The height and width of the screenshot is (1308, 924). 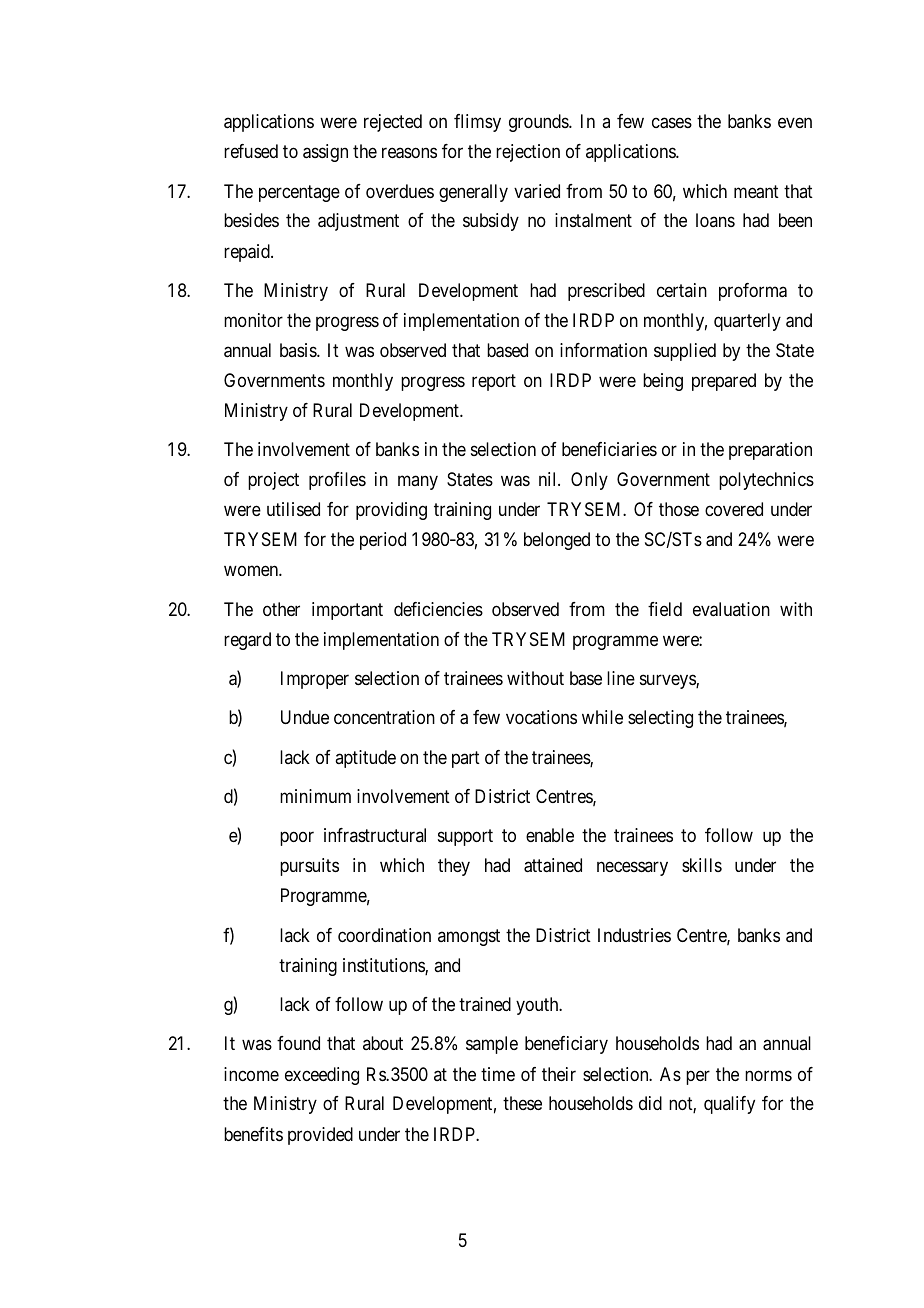 What do you see at coordinates (528, 153) in the screenshot?
I see `rejection` at bounding box center [528, 153].
